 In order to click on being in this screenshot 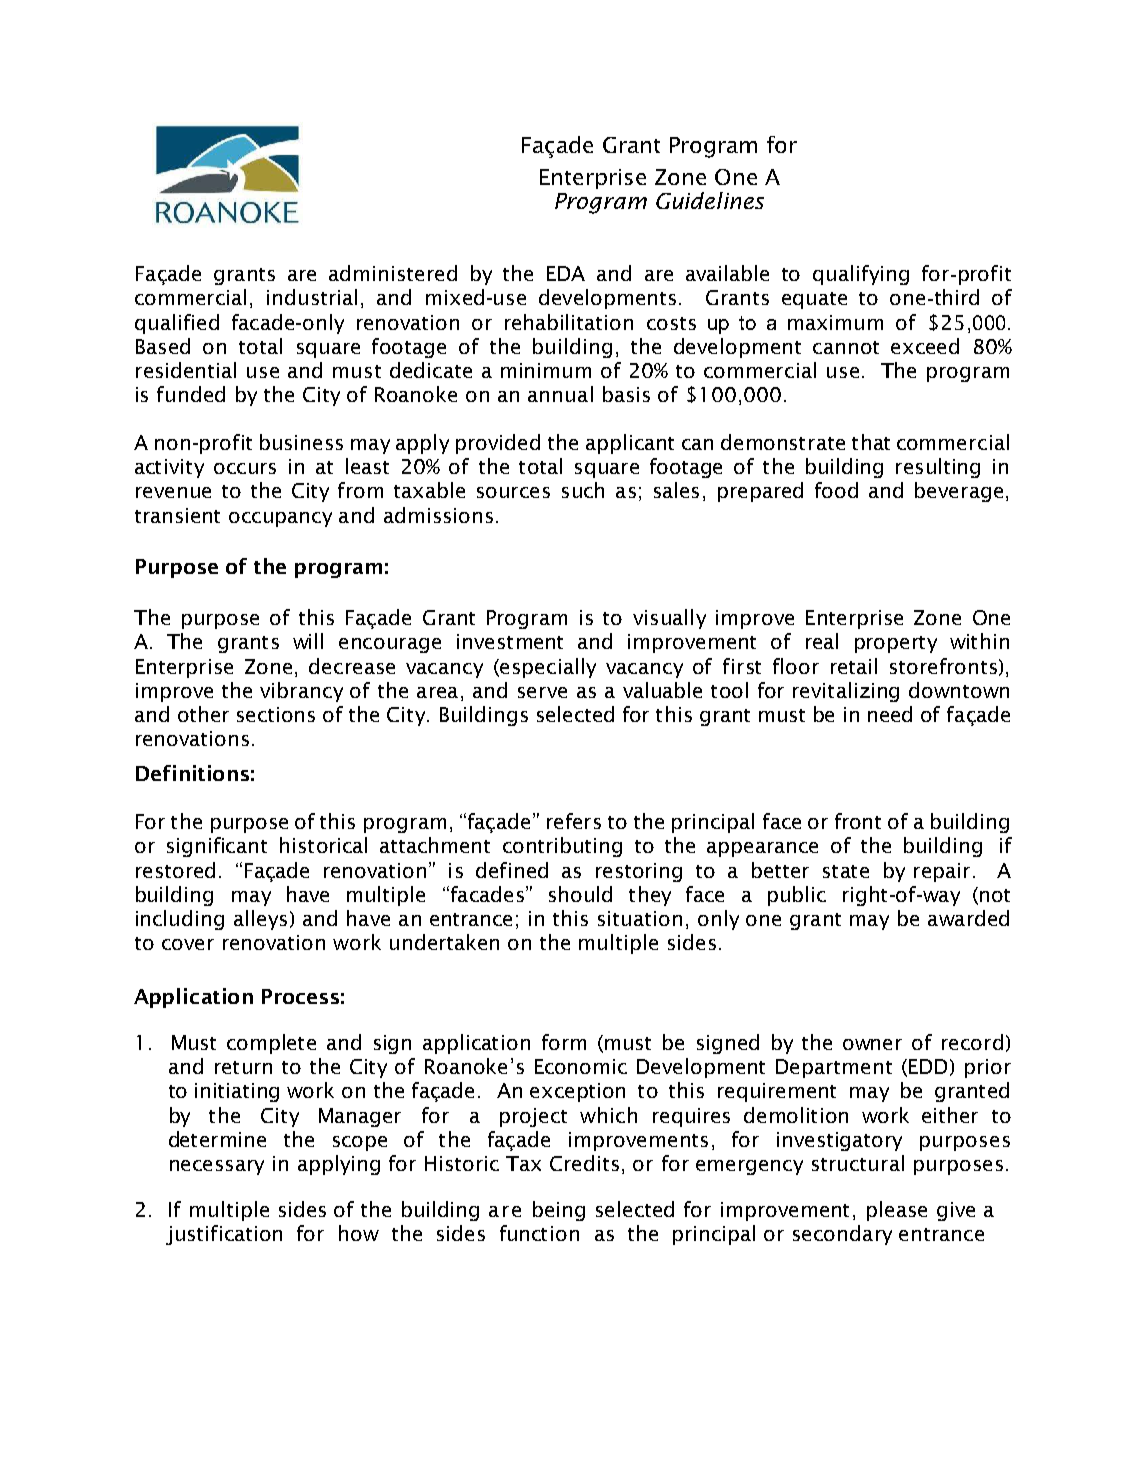, I will do `click(559, 1211)`.
